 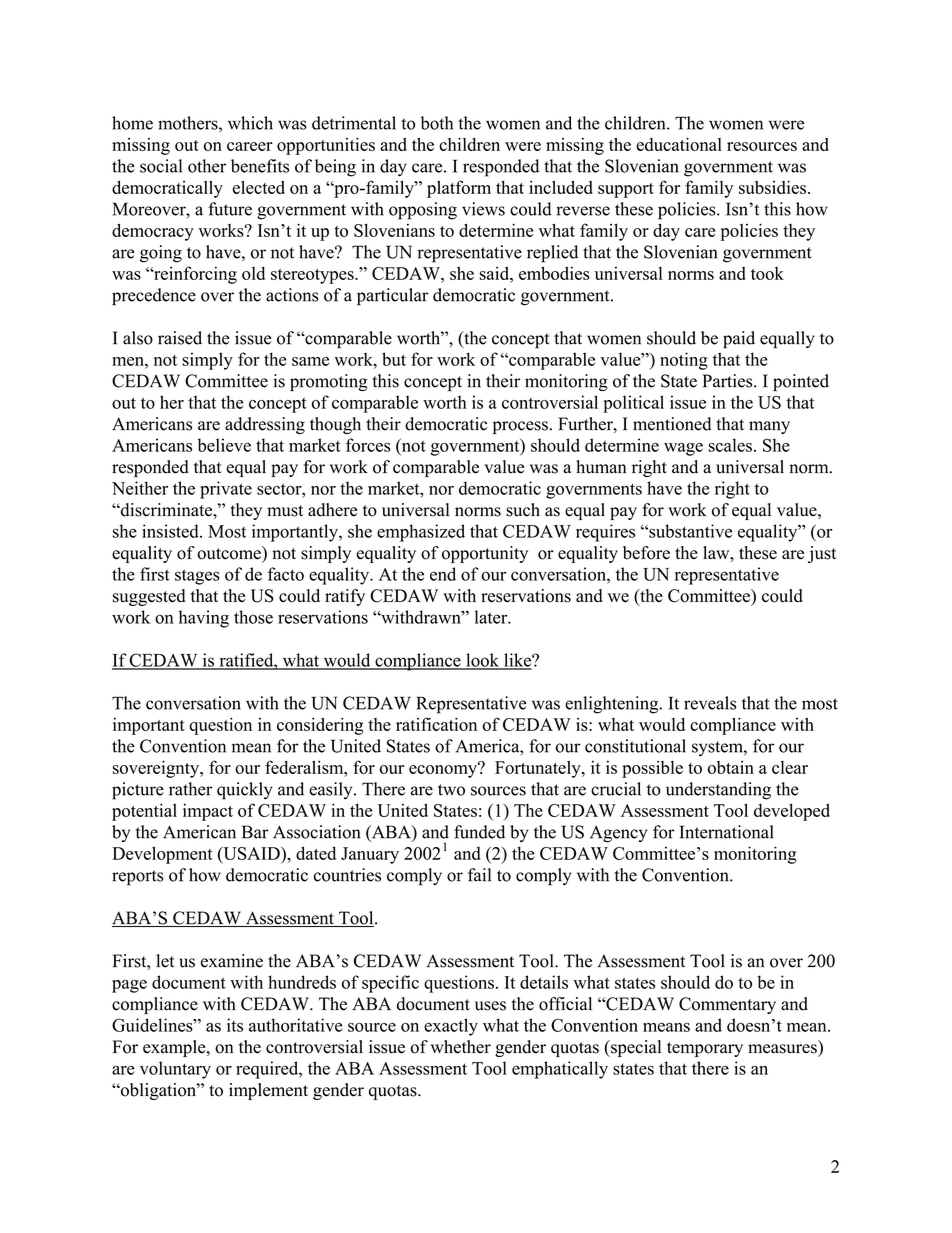 What do you see at coordinates (520, 427) in the screenshot?
I see `process` at bounding box center [520, 427].
